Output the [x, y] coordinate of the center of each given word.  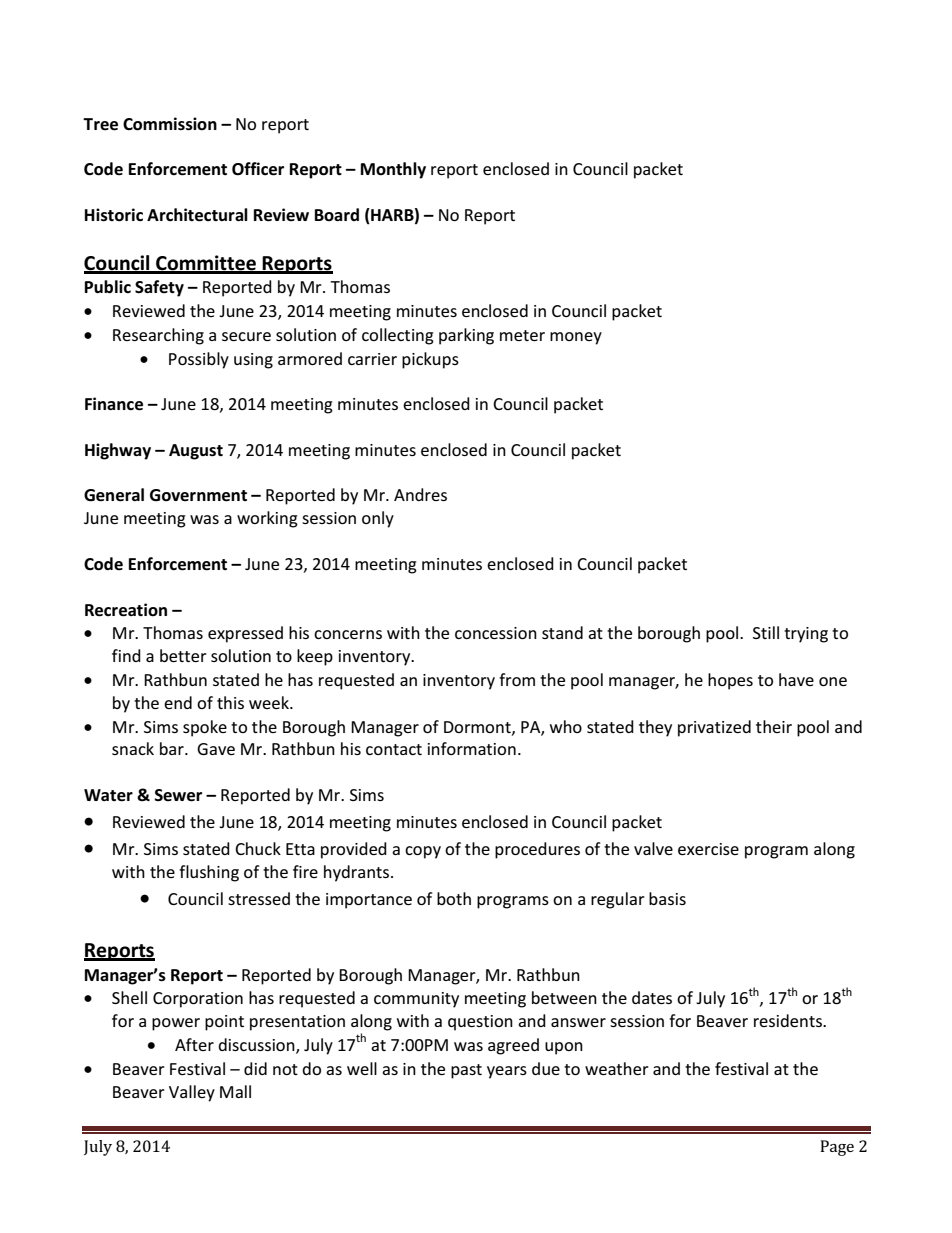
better [183, 655]
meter [522, 335]
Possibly [199, 360]
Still [766, 632]
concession [496, 633]
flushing [209, 873]
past [466, 1071]
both [454, 898]
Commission [170, 124]
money [576, 338]
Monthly [393, 170]
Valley [192, 1093]
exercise [708, 849]
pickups [430, 360]
